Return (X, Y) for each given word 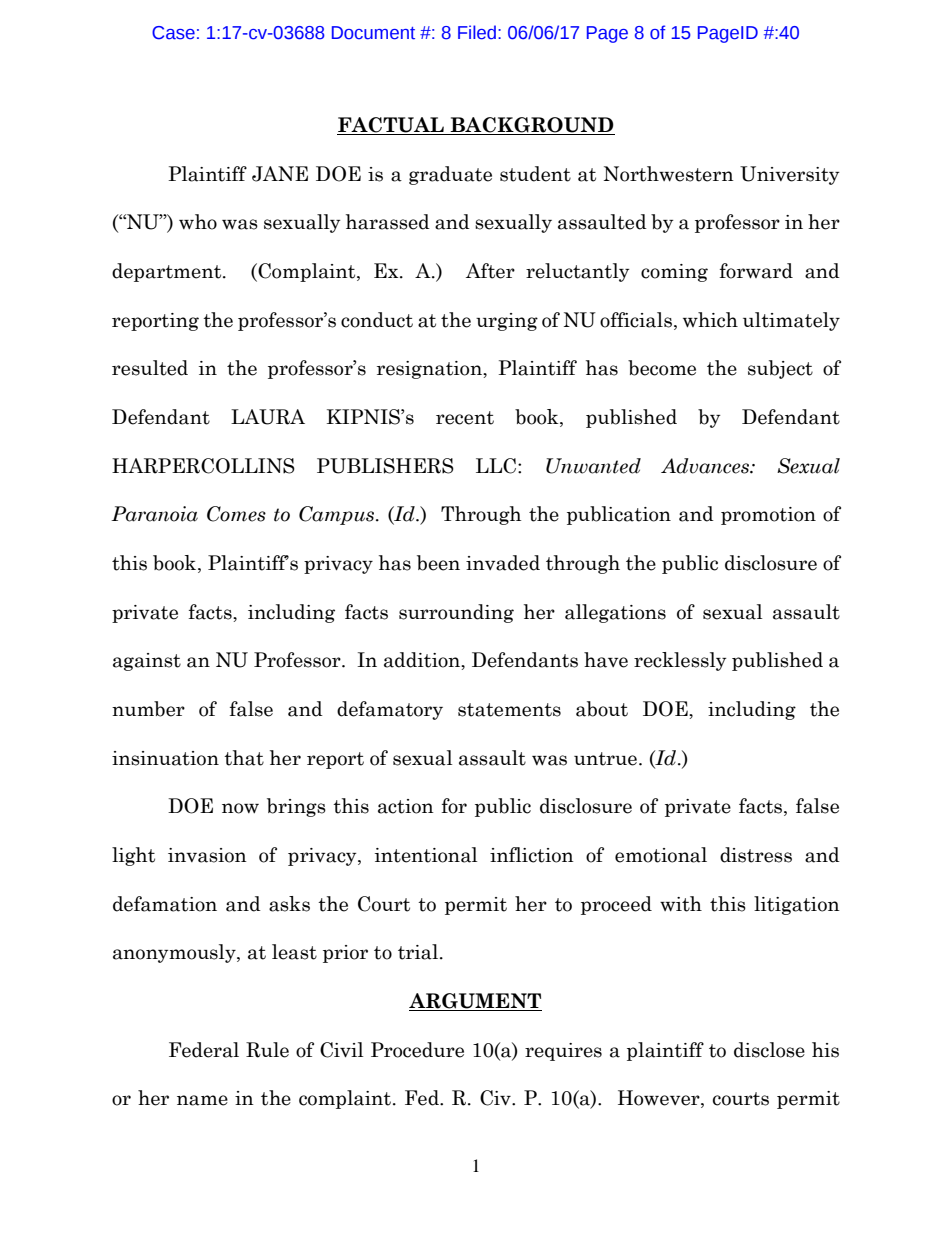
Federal (204, 1050)
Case (173, 33)
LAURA (268, 417)
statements (509, 710)
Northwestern (669, 174)
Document (373, 33)
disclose (769, 1050)
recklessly (680, 661)
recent (465, 418)
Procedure (417, 1050)
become (662, 368)
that (244, 758)
